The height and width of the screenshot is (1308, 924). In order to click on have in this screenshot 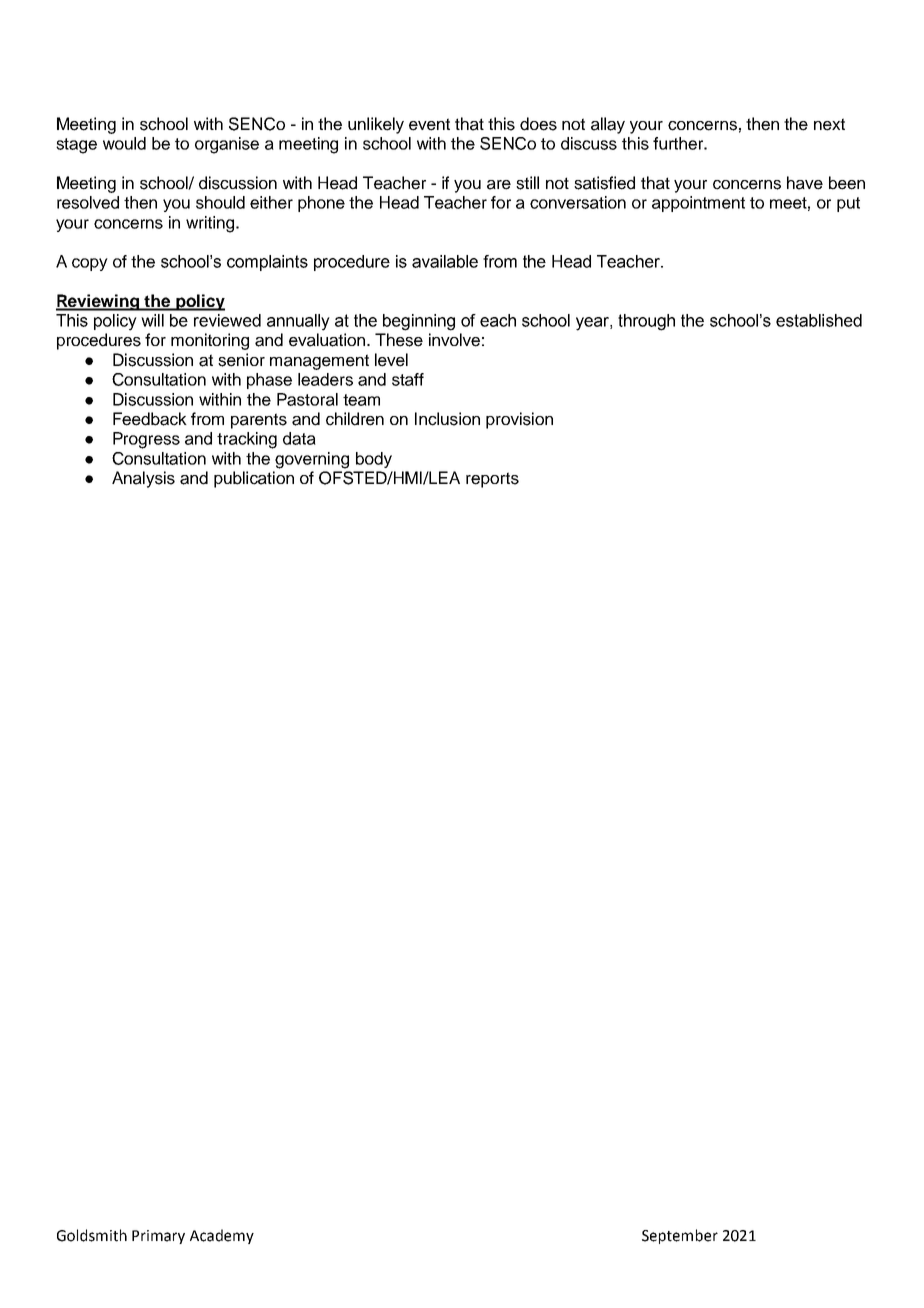, I will do `click(805, 183)`.
